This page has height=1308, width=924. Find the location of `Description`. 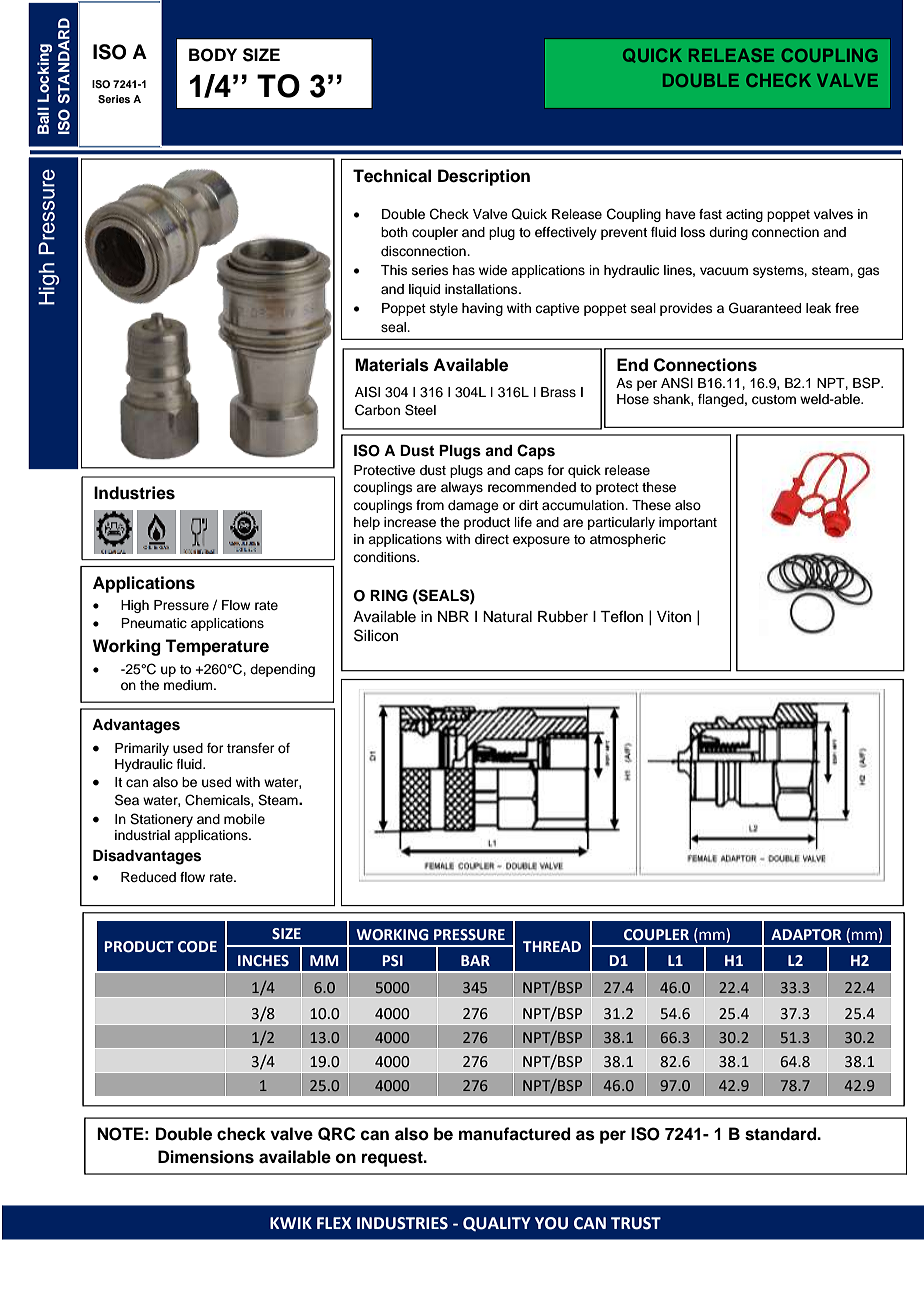

Description is located at coordinates (484, 177).
